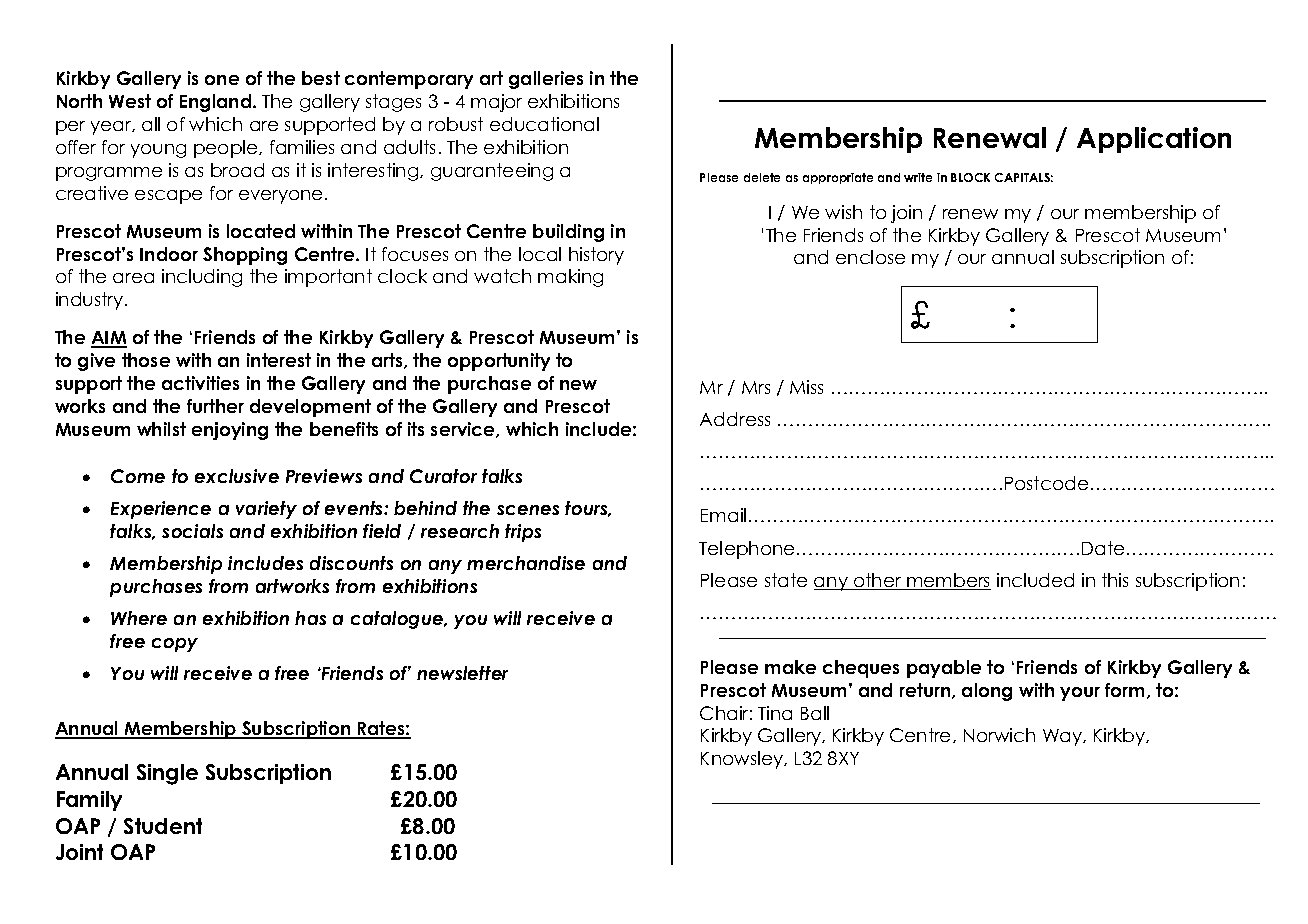 The image size is (1308, 924). Describe the element at coordinates (202, 278) in the screenshot. I see `including` at that location.
